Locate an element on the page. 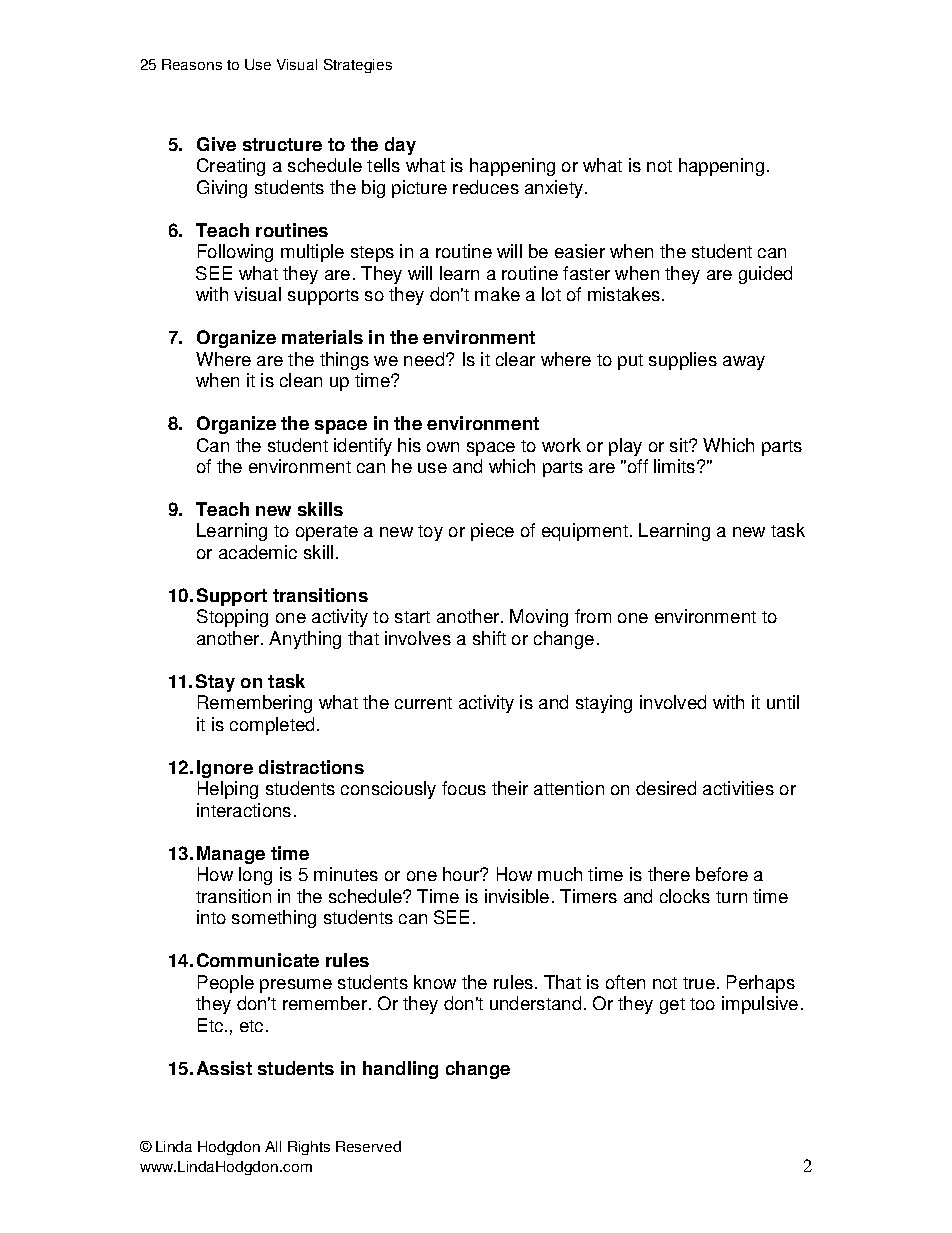 This document has height=1233, width=952. before is located at coordinates (722, 874).
